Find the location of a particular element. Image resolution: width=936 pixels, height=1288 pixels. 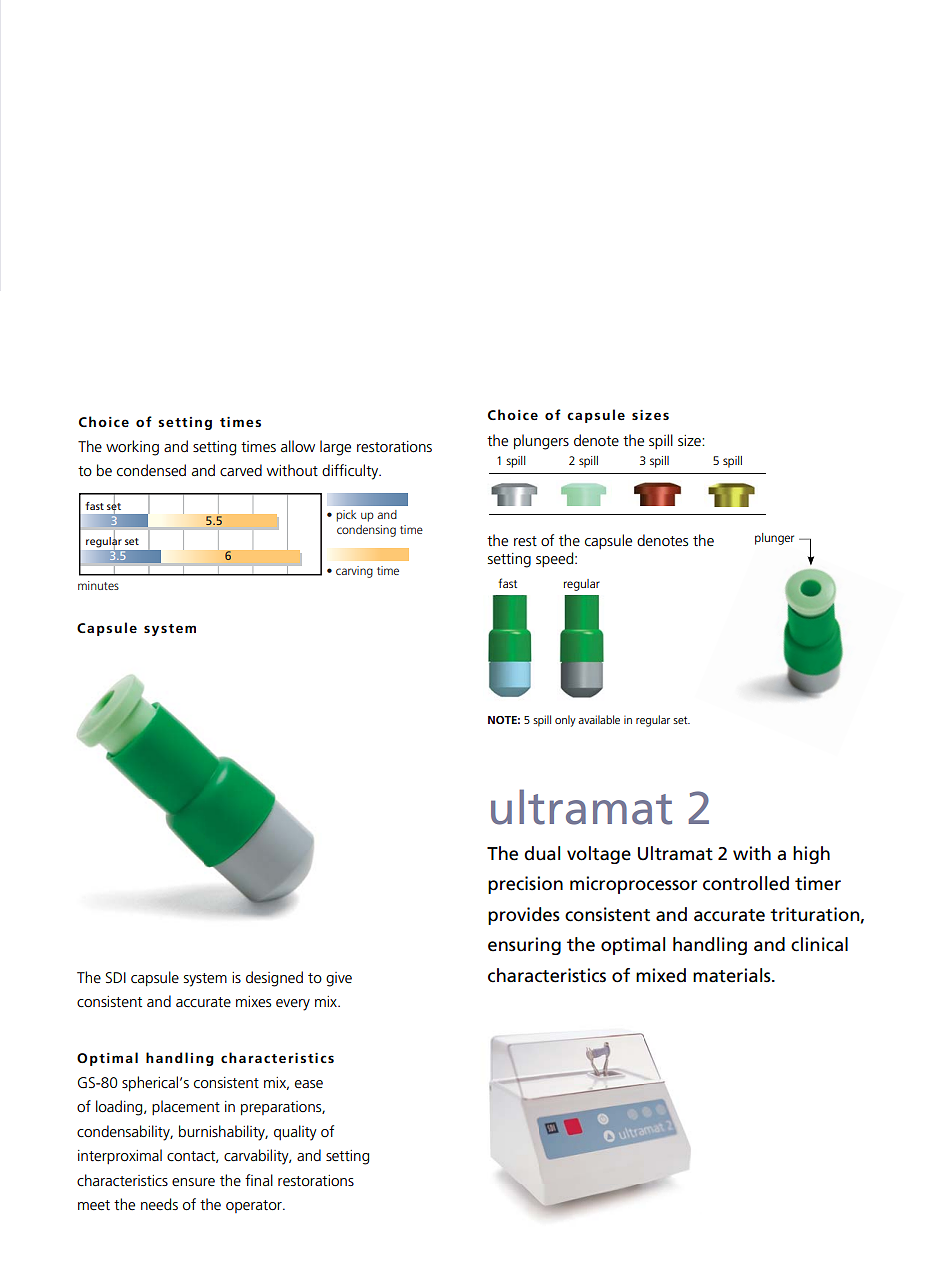

dual is located at coordinates (542, 853).
